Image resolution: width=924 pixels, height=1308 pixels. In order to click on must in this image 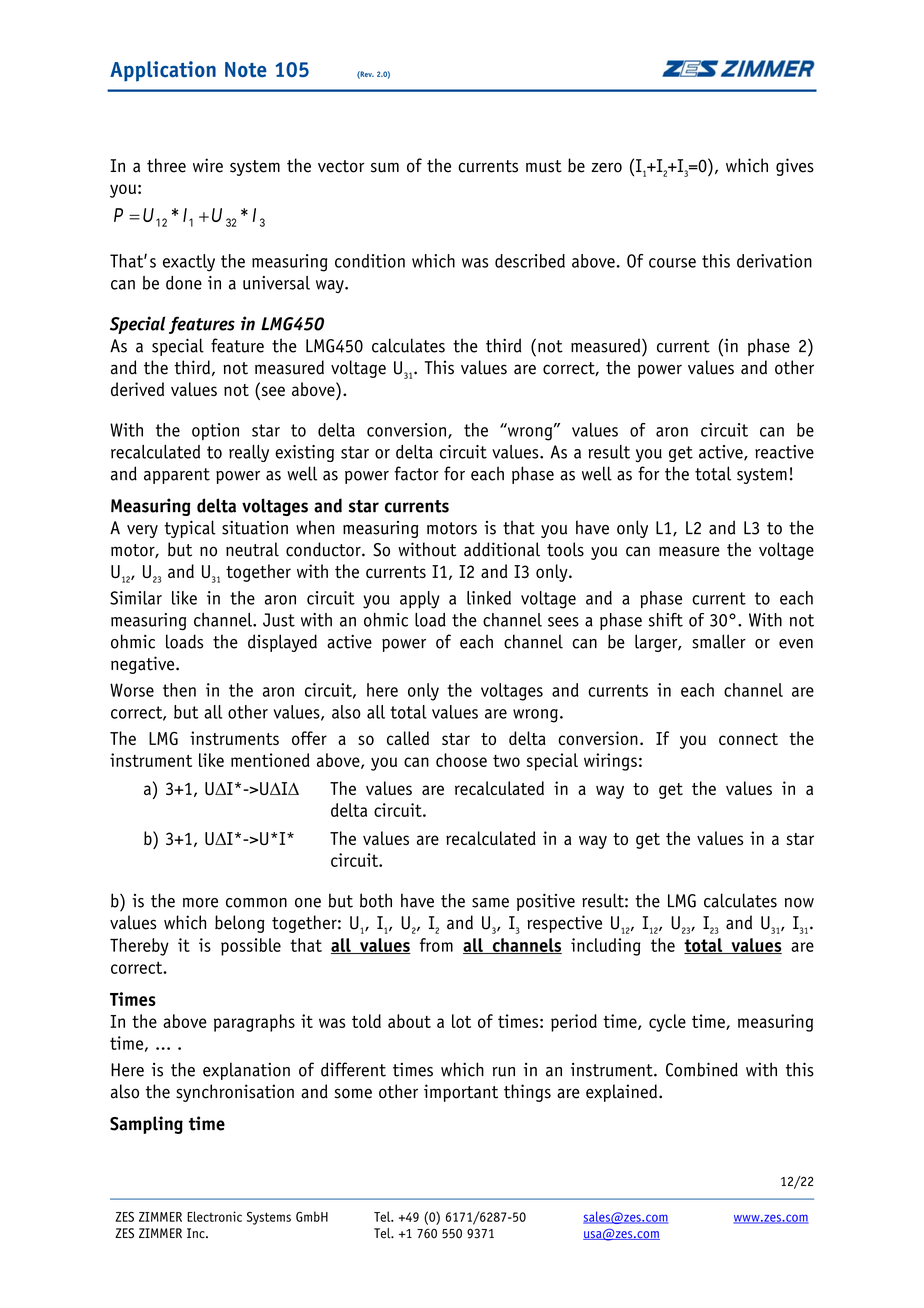, I will do `click(544, 166)`.
